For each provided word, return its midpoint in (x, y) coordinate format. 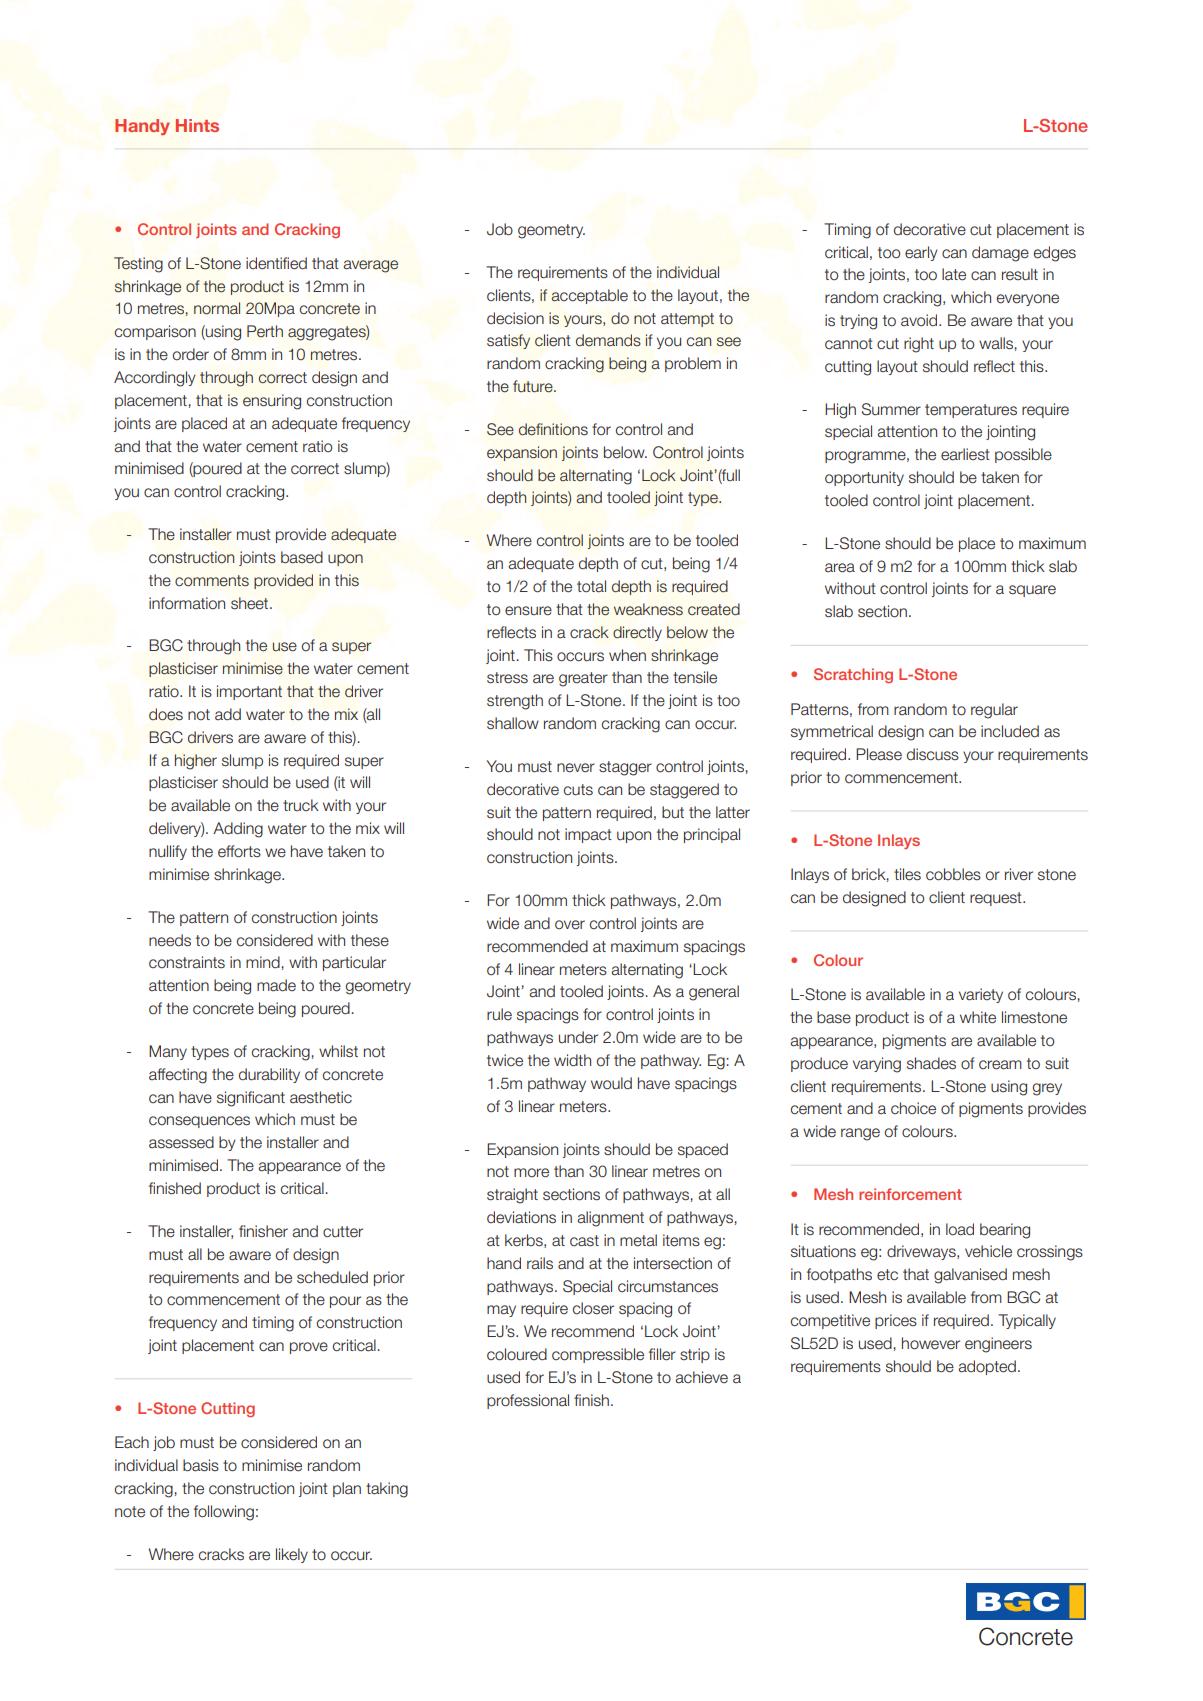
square (1032, 591)
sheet (251, 603)
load (960, 1229)
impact (588, 835)
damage (1000, 254)
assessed (181, 1142)
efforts (239, 851)
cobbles (953, 874)
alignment (611, 1219)
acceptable (589, 296)
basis (201, 1465)
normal (217, 308)
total (591, 586)
